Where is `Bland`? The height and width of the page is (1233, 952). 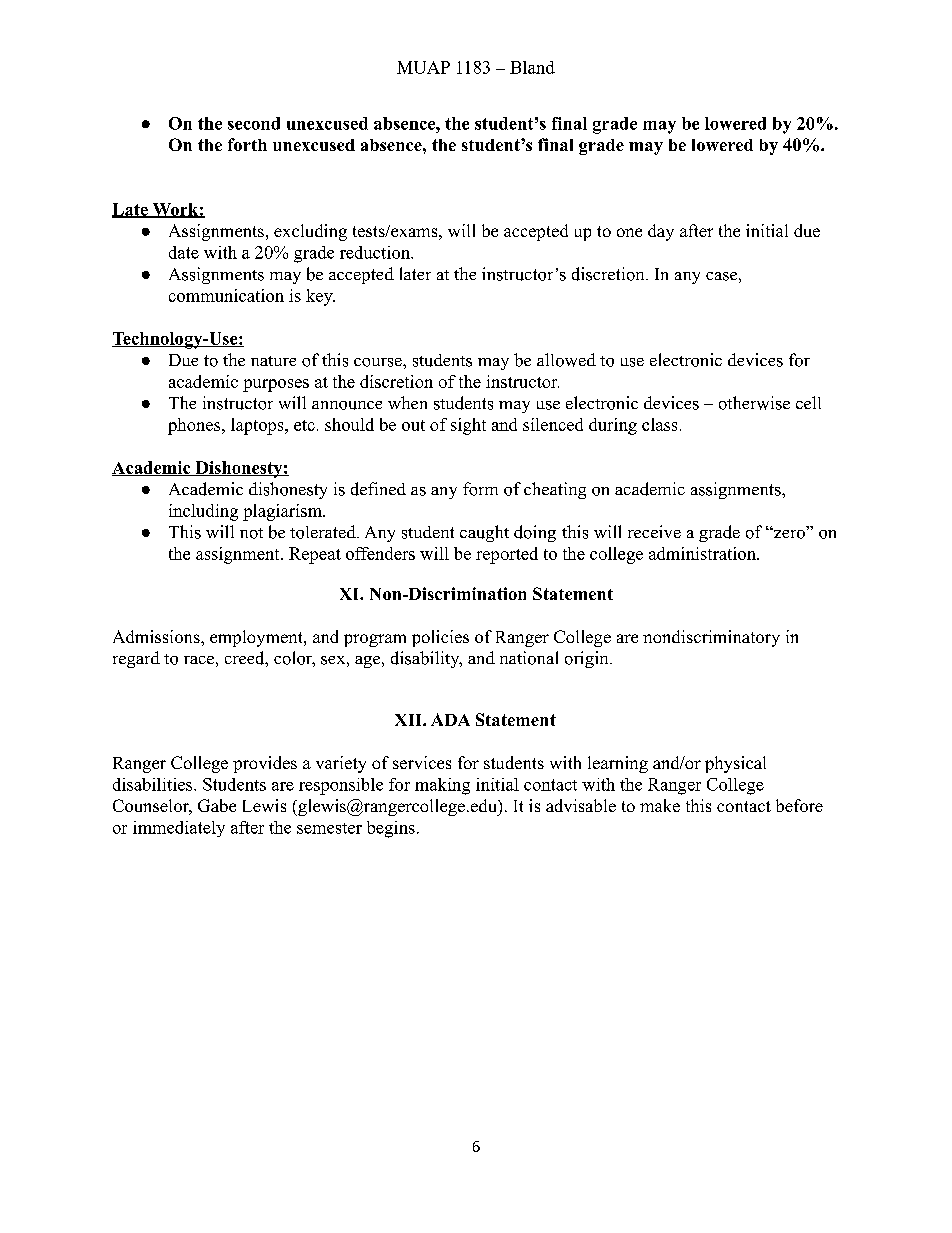
Bland is located at coordinates (532, 67).
